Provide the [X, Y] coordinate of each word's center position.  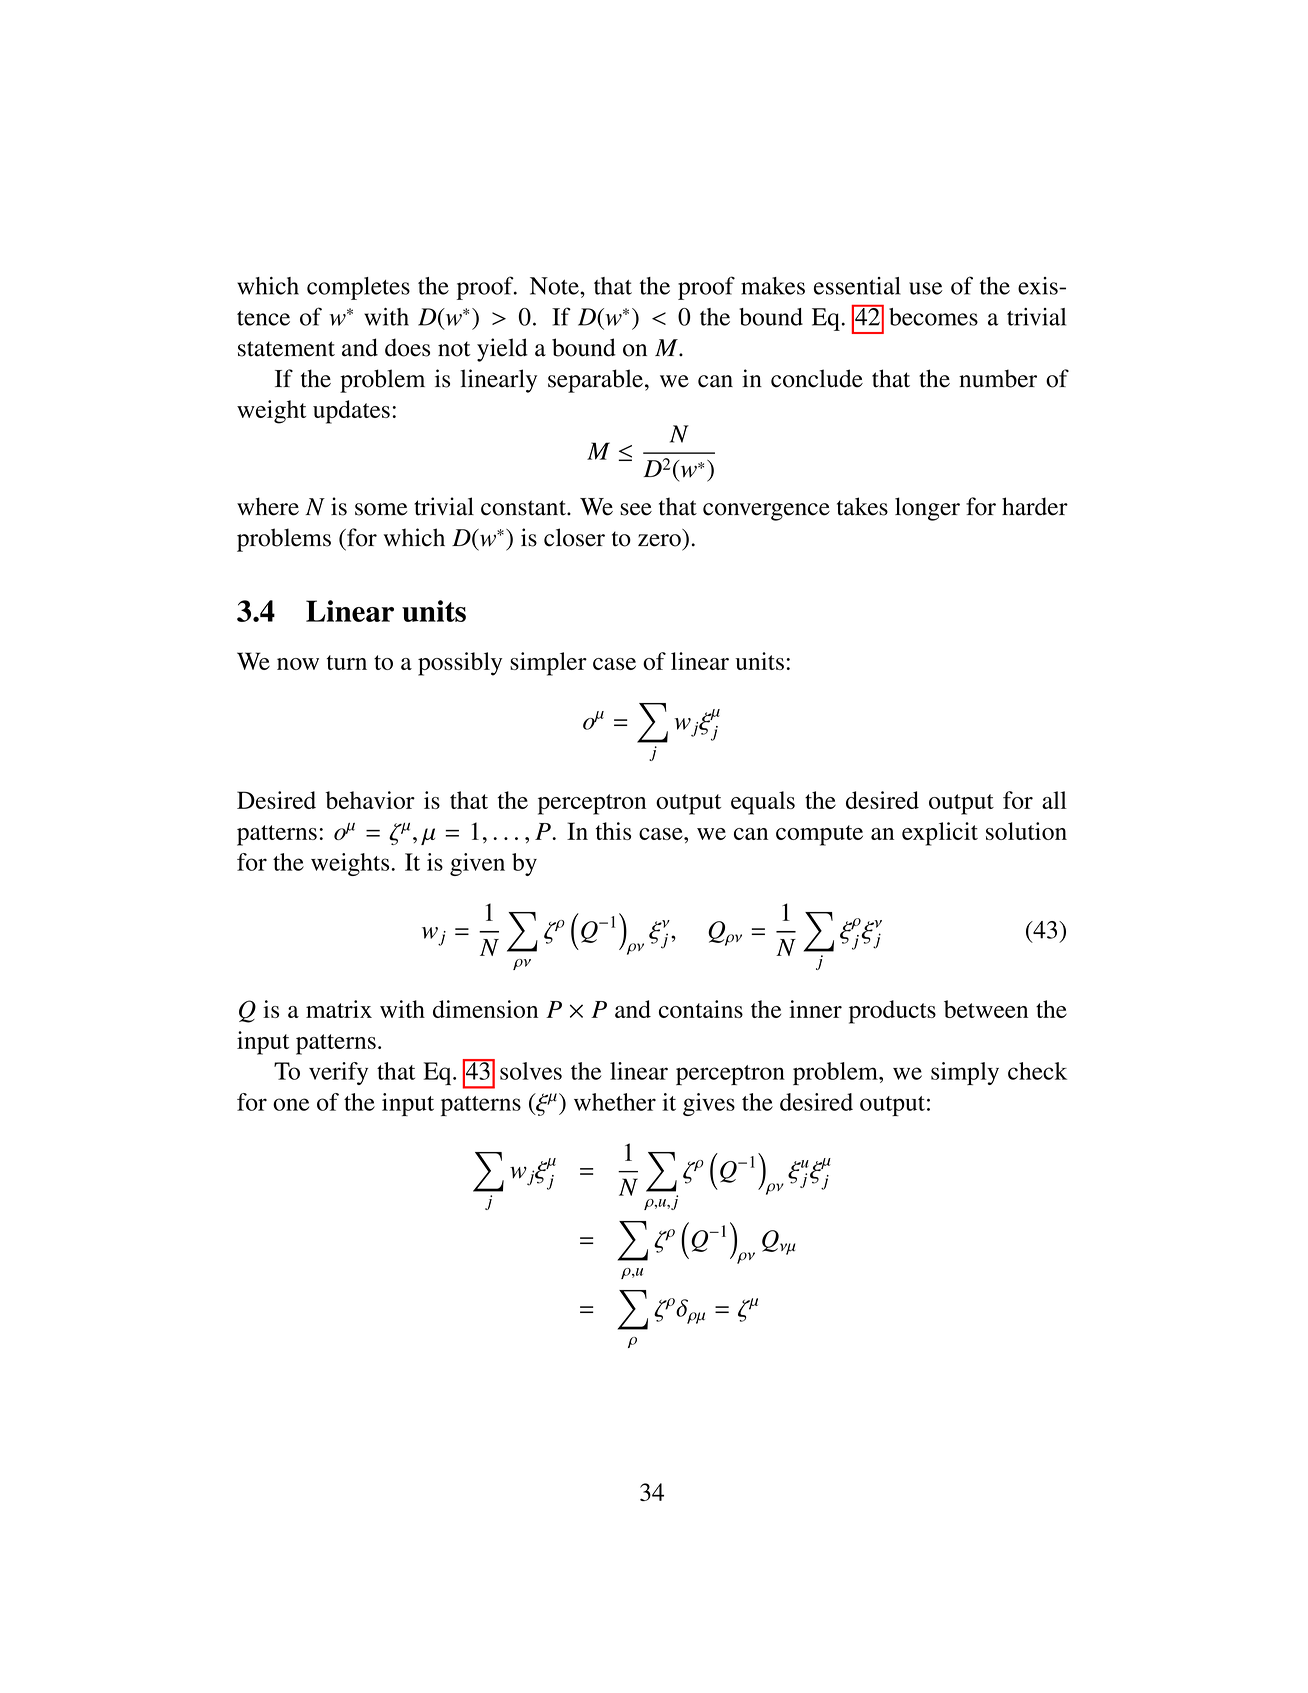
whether [615, 1102]
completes [358, 288]
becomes [933, 317]
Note [555, 286]
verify [338, 1073]
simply [965, 1073]
